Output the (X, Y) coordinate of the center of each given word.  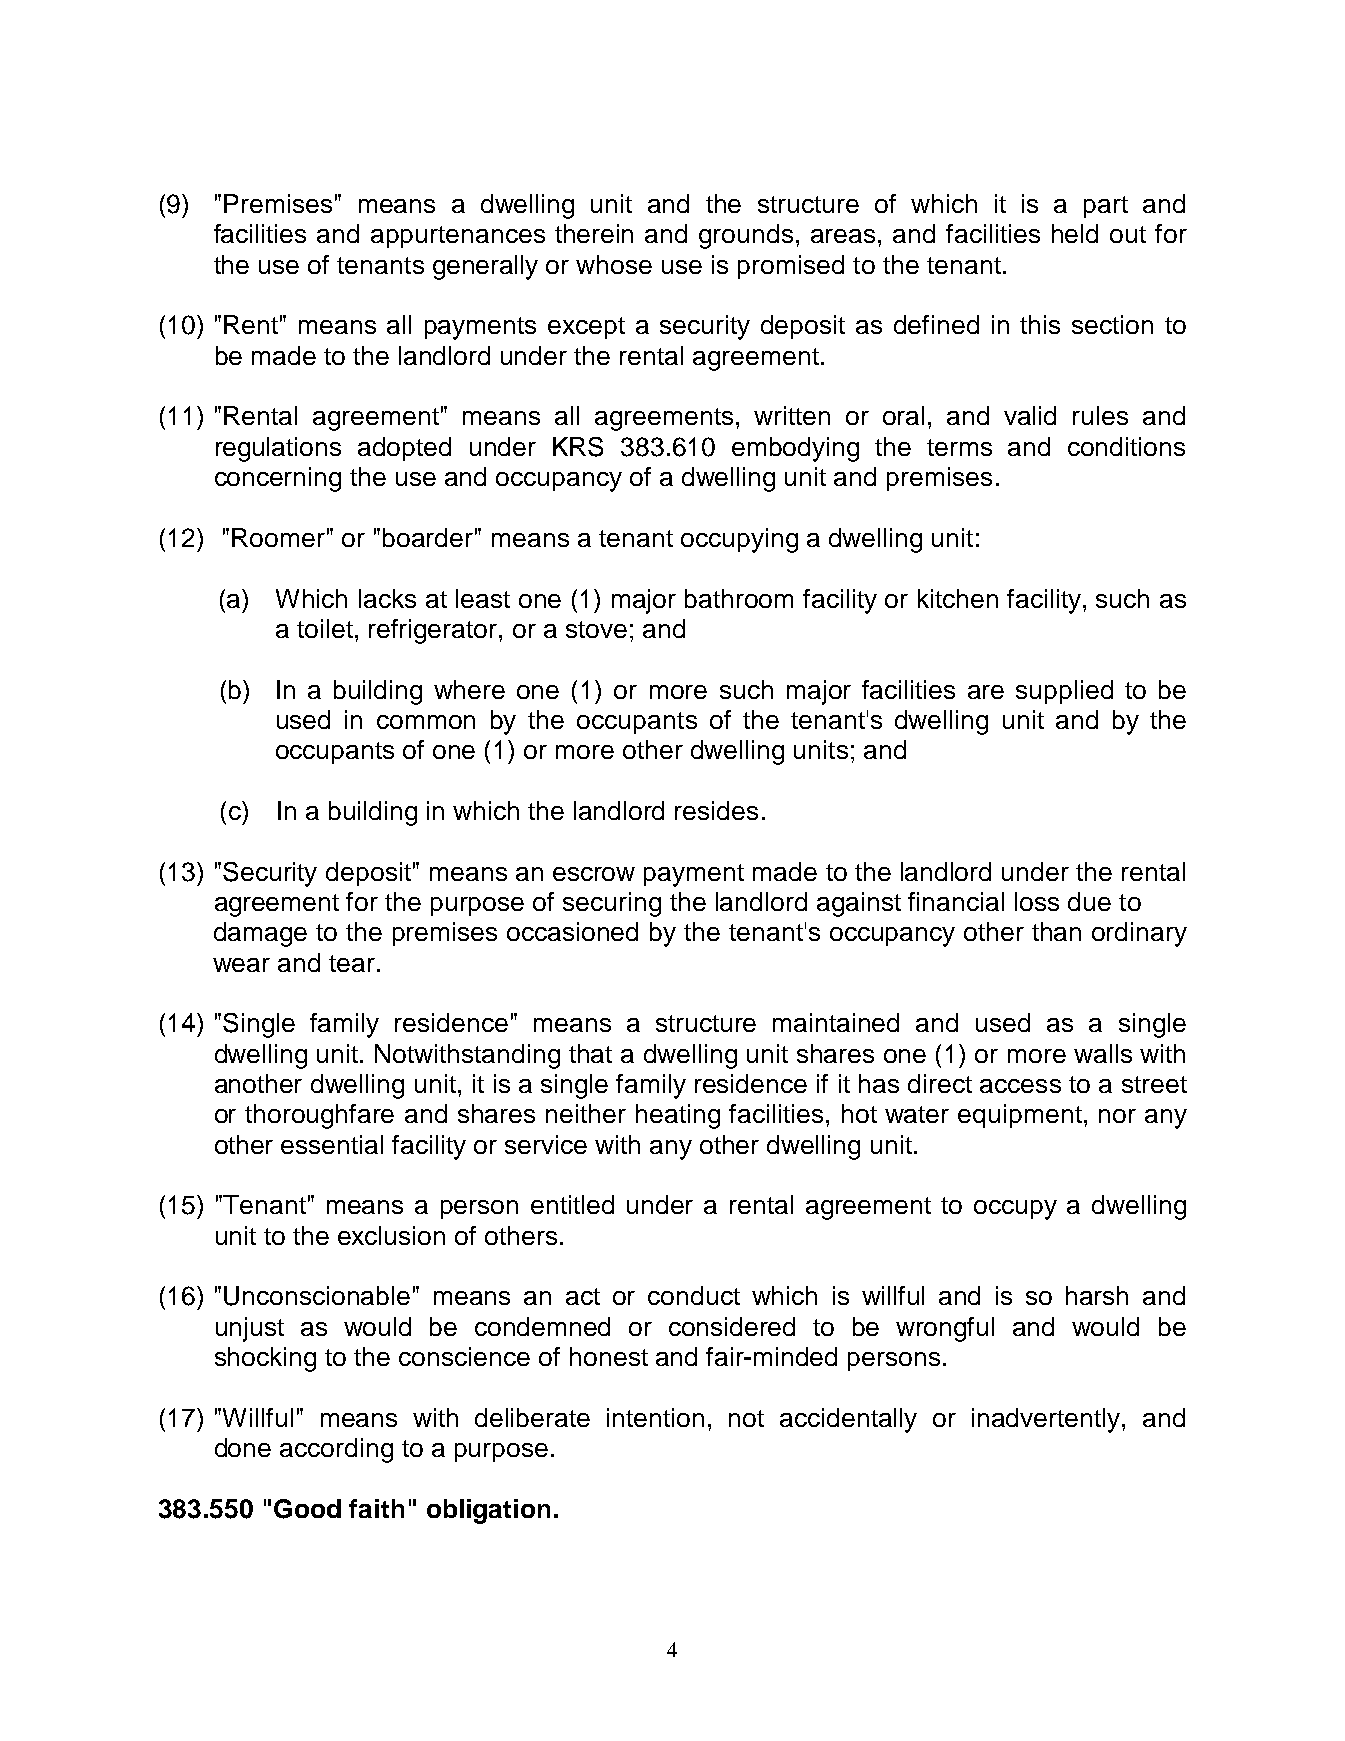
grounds (746, 236)
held (1075, 233)
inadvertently (1047, 1420)
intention (655, 1417)
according (336, 1450)
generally (485, 267)
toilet (325, 628)
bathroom (739, 598)
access (1020, 1086)
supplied (1064, 692)
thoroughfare (319, 1116)
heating (678, 1116)
